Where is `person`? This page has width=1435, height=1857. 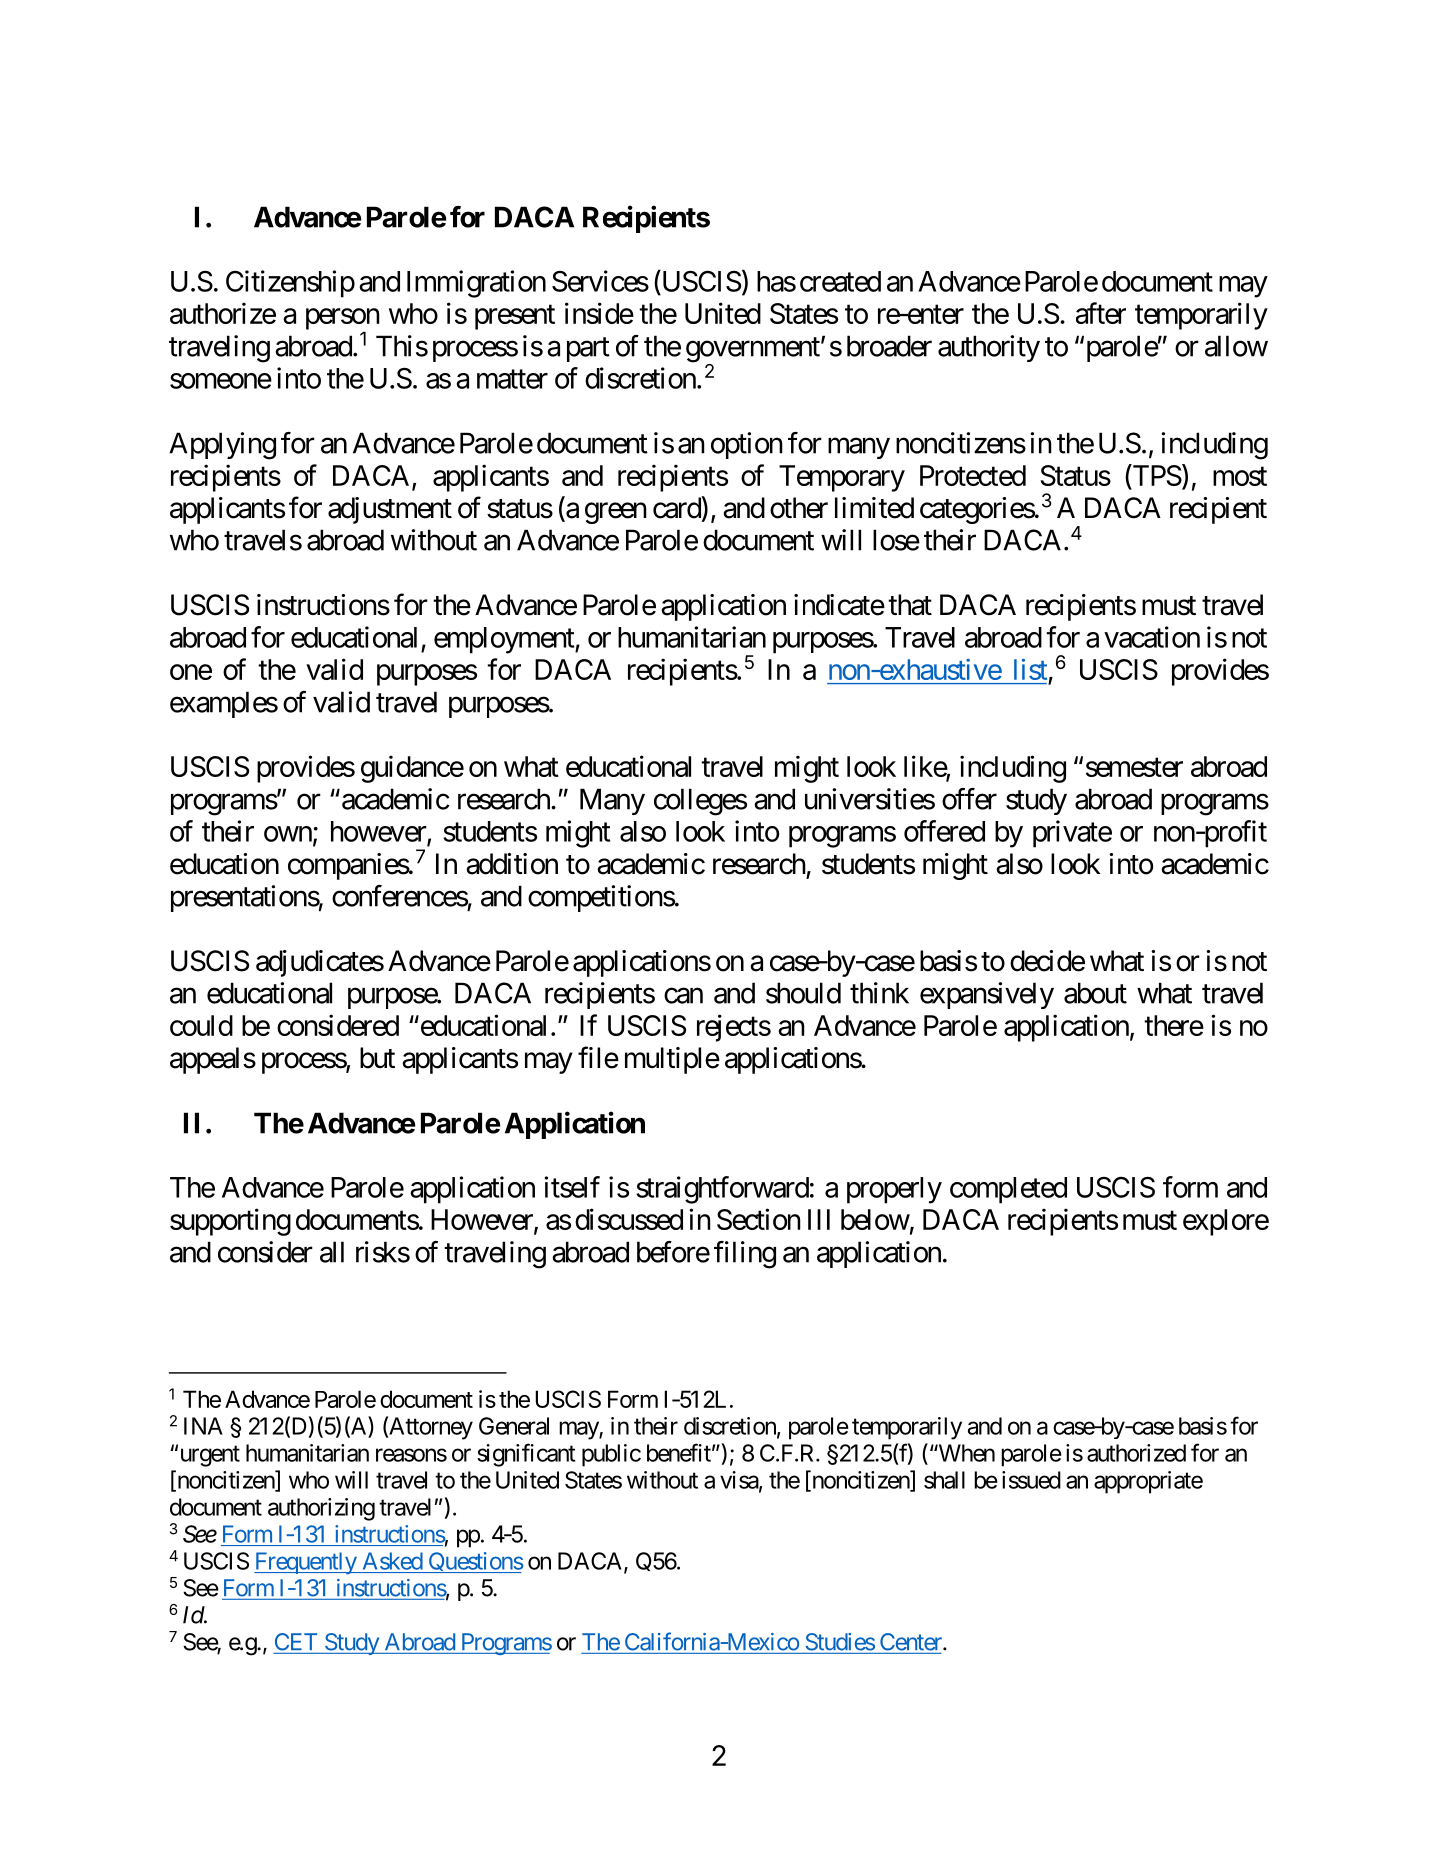 person is located at coordinates (343, 320).
